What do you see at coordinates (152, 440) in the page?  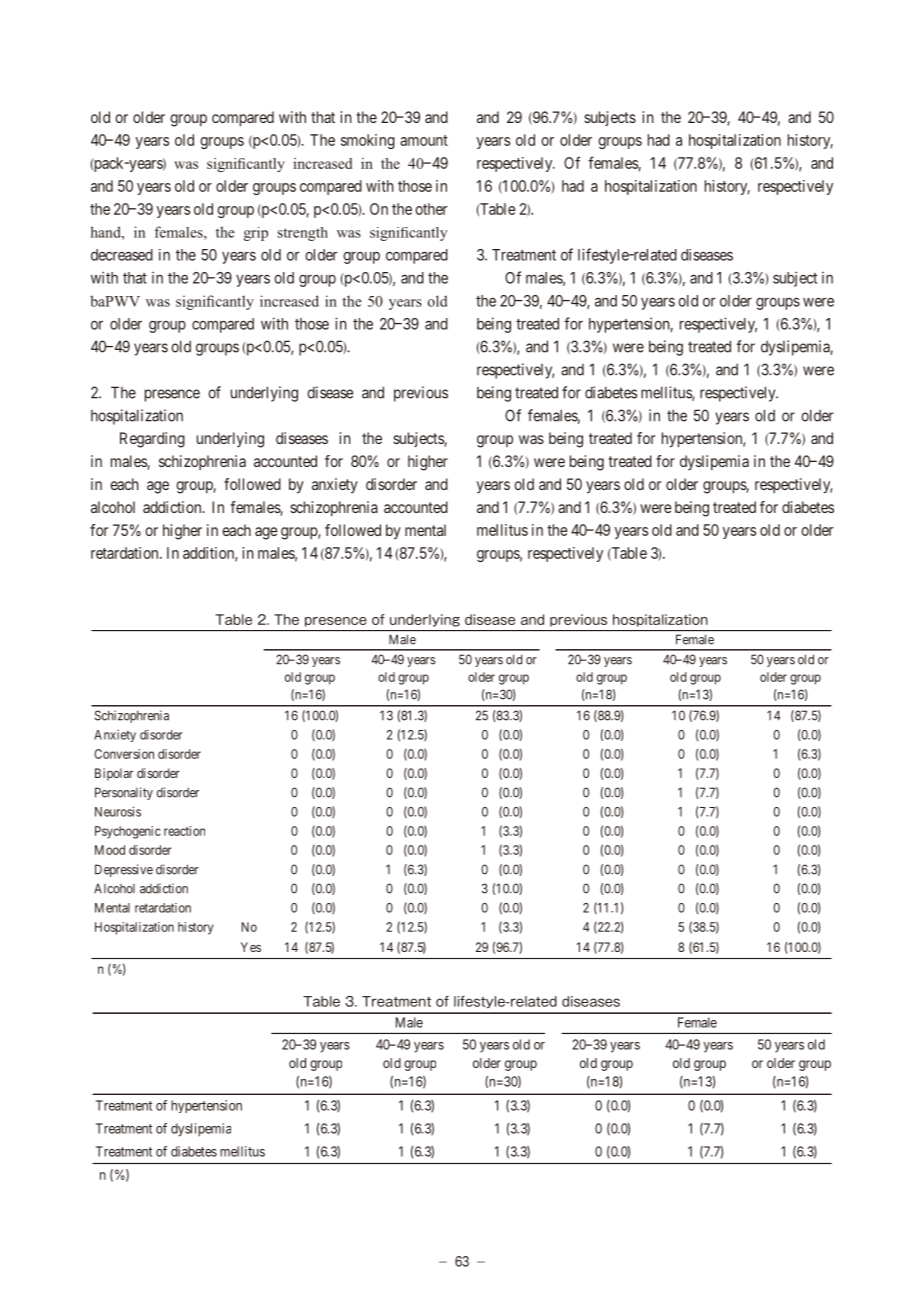 I see `Regarding` at bounding box center [152, 440].
